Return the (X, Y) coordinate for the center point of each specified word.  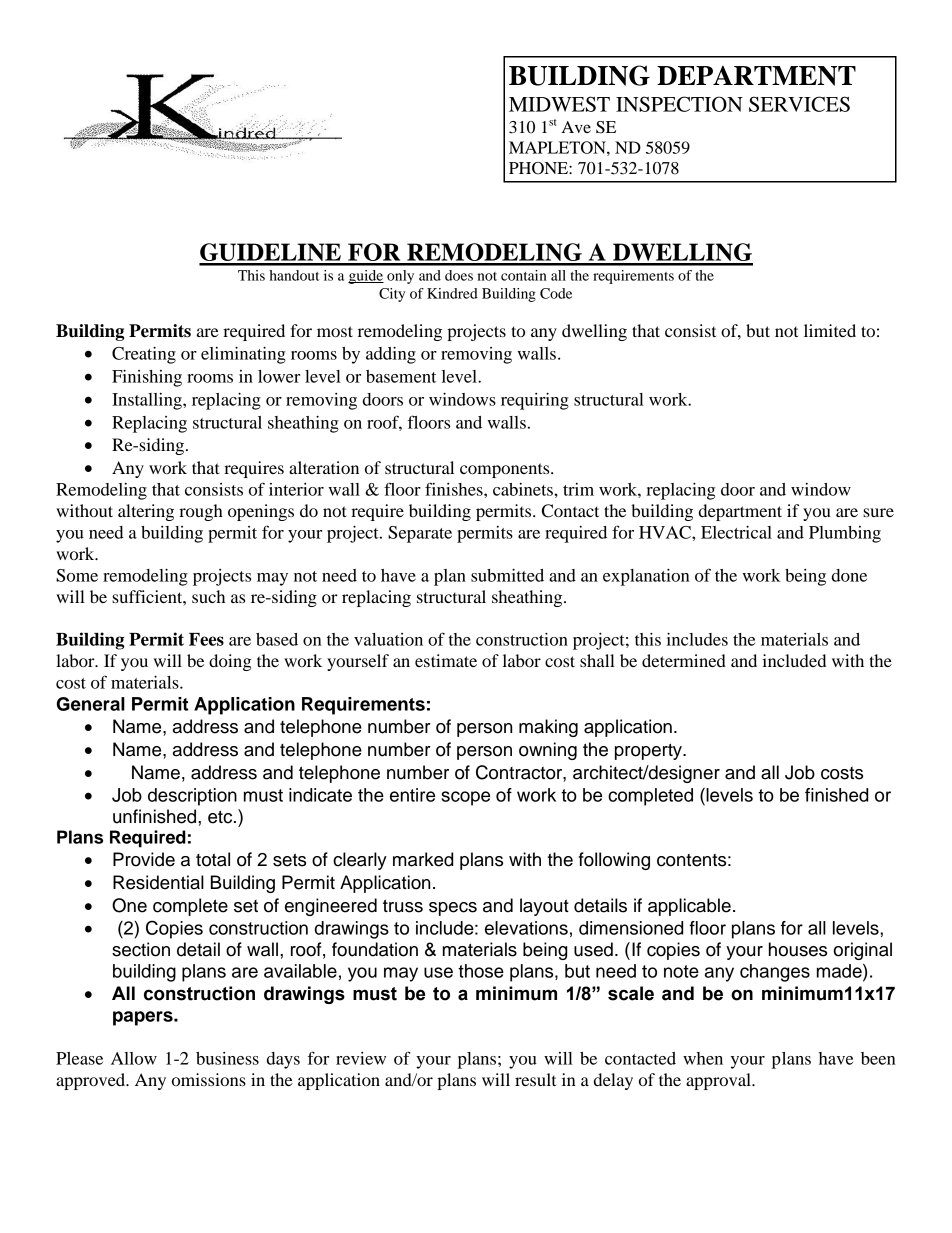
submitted (507, 575)
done (849, 575)
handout (294, 275)
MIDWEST (559, 104)
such (208, 596)
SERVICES (799, 104)
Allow (134, 1058)
